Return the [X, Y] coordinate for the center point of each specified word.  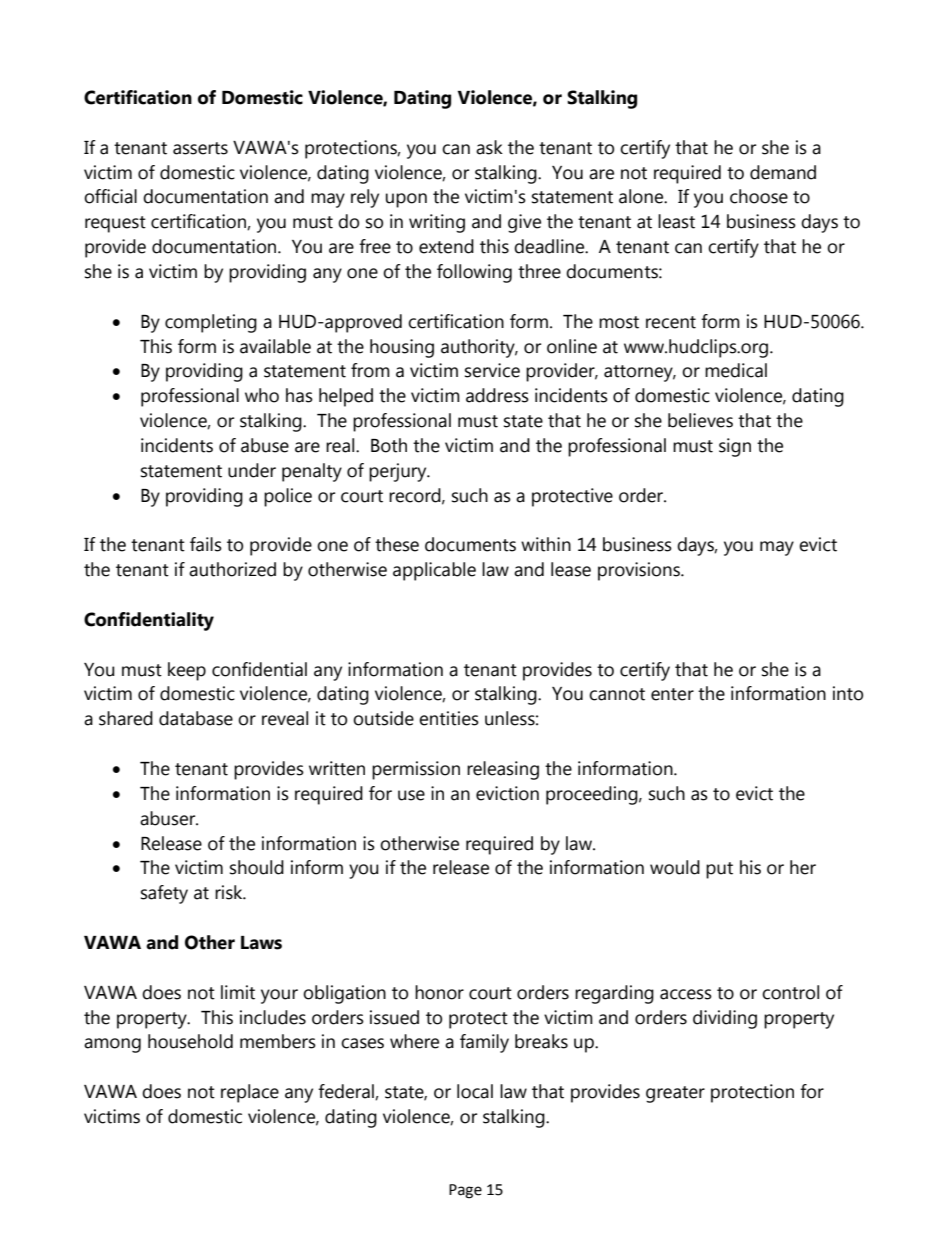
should [257, 867]
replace [250, 1093]
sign [735, 447]
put [719, 870]
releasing [503, 770]
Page [465, 1191]
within [546, 544]
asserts [200, 148]
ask [489, 147]
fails [206, 544]
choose [759, 196]
